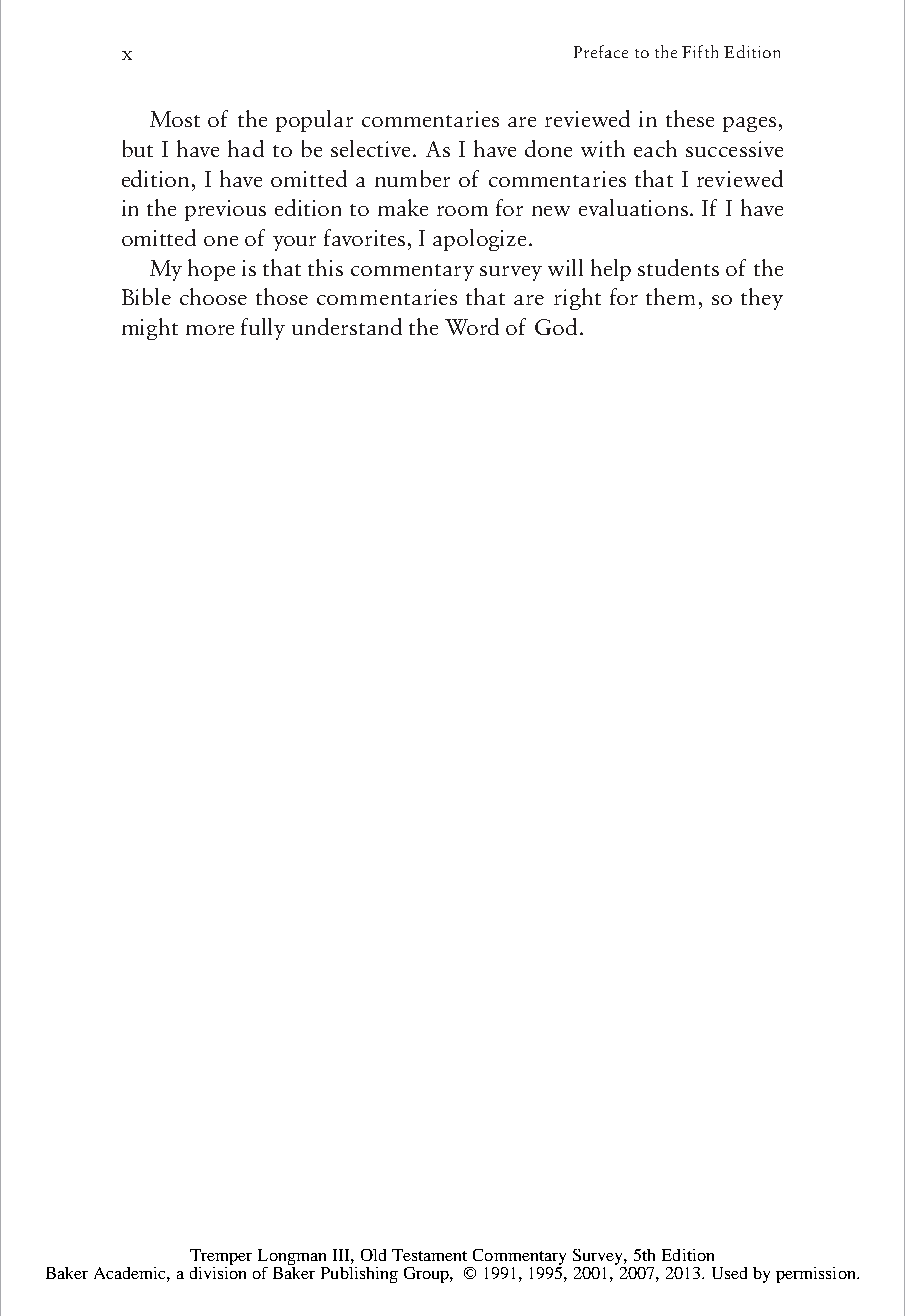 Image resolution: width=905 pixels, height=1316 pixels. Describe the element at coordinates (749, 124) in the page. I see `pages` at that location.
